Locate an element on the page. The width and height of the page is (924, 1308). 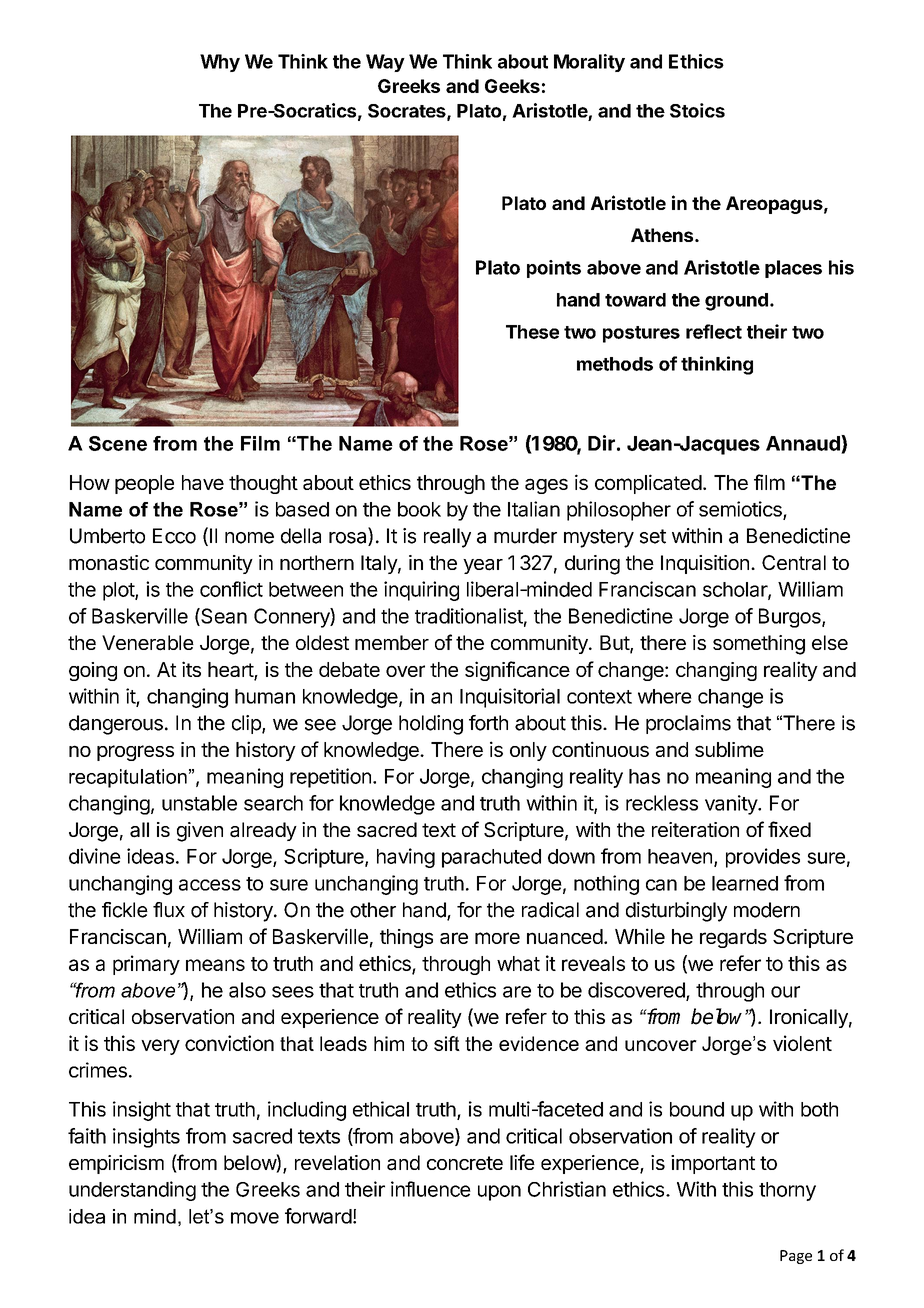
reflect is located at coordinates (714, 331).
